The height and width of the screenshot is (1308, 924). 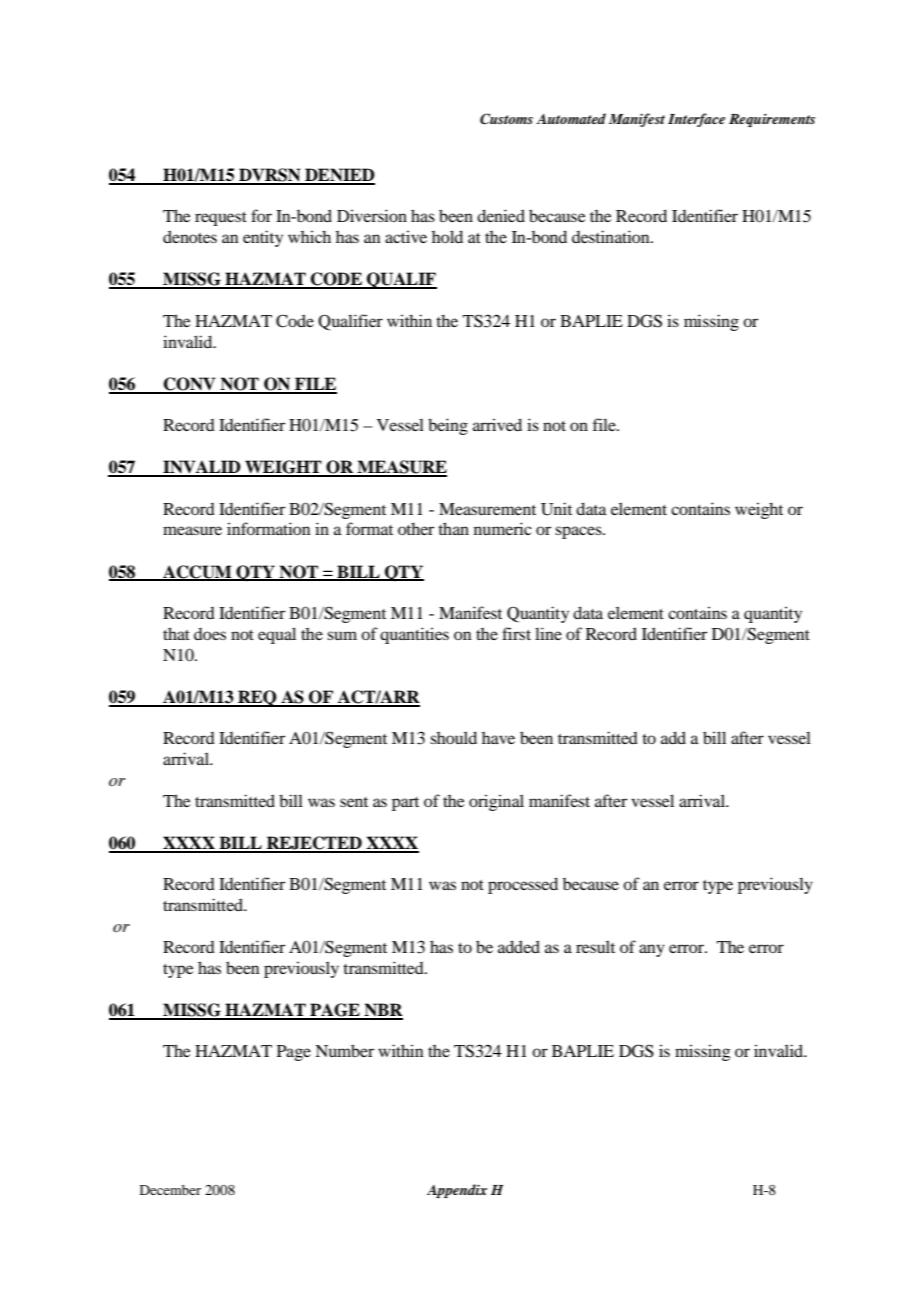 I want to click on CONV, so click(x=190, y=385).
